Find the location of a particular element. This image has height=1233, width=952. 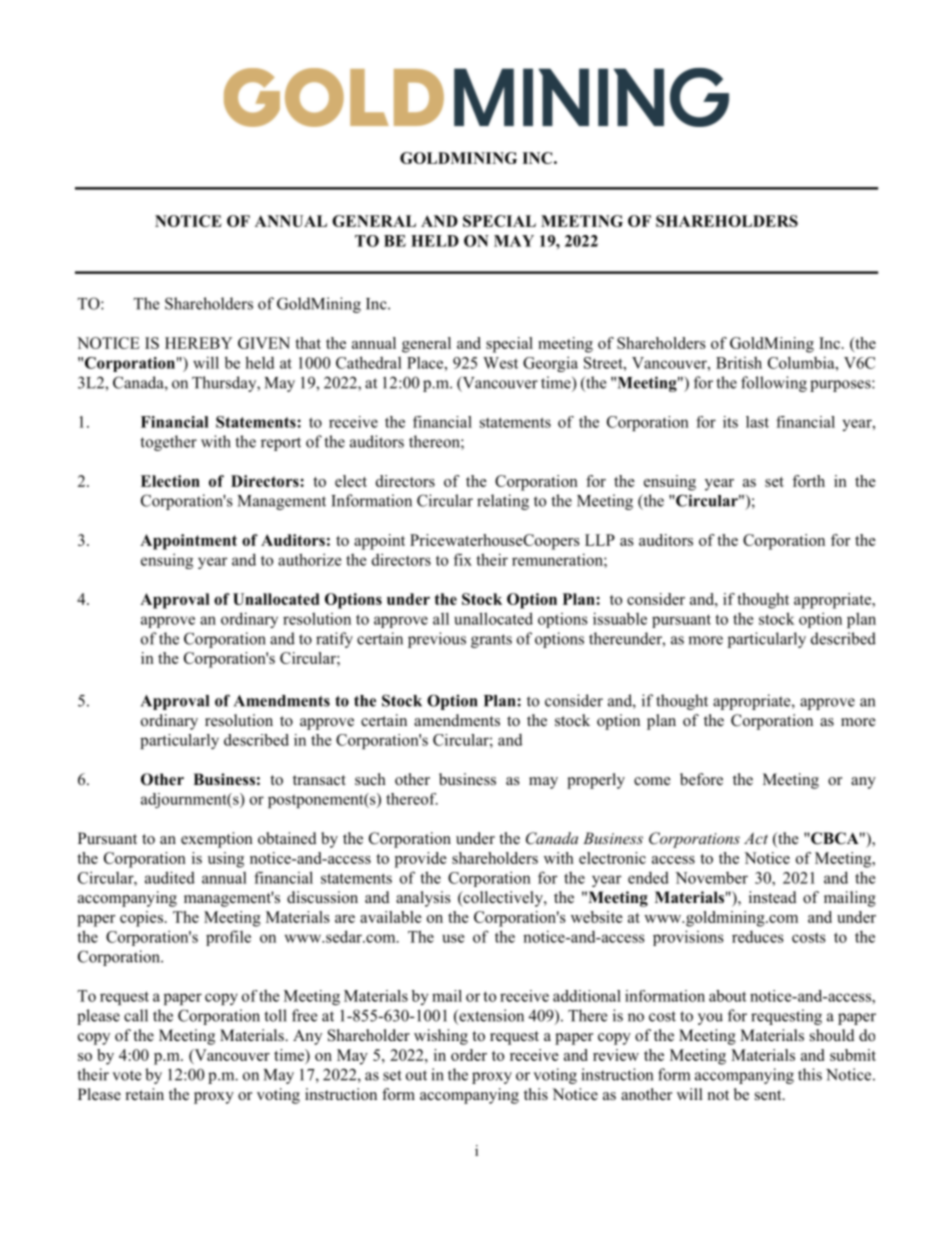

HEREBY is located at coordinates (198, 343).
